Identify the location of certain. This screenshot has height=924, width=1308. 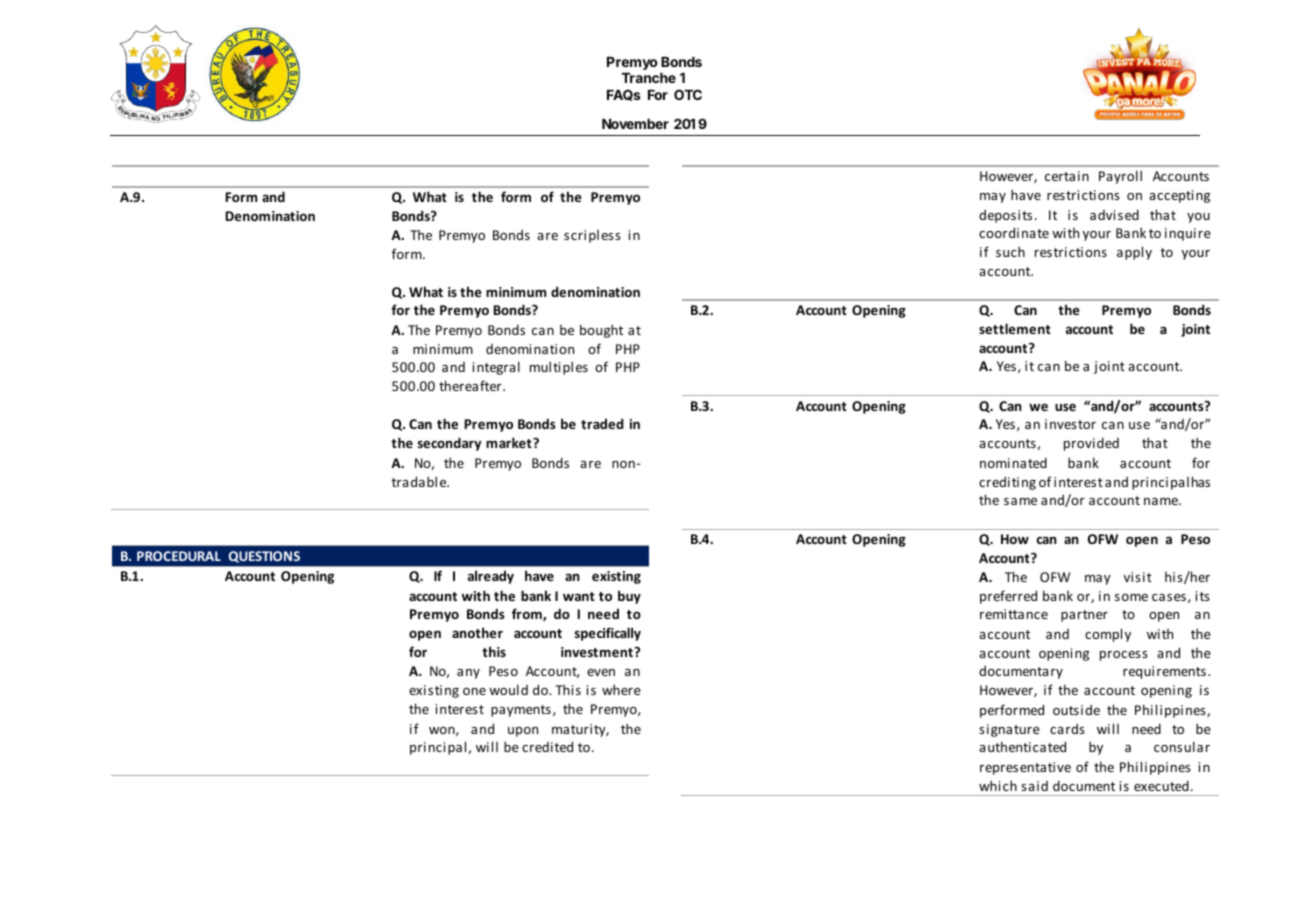
(1067, 176).
